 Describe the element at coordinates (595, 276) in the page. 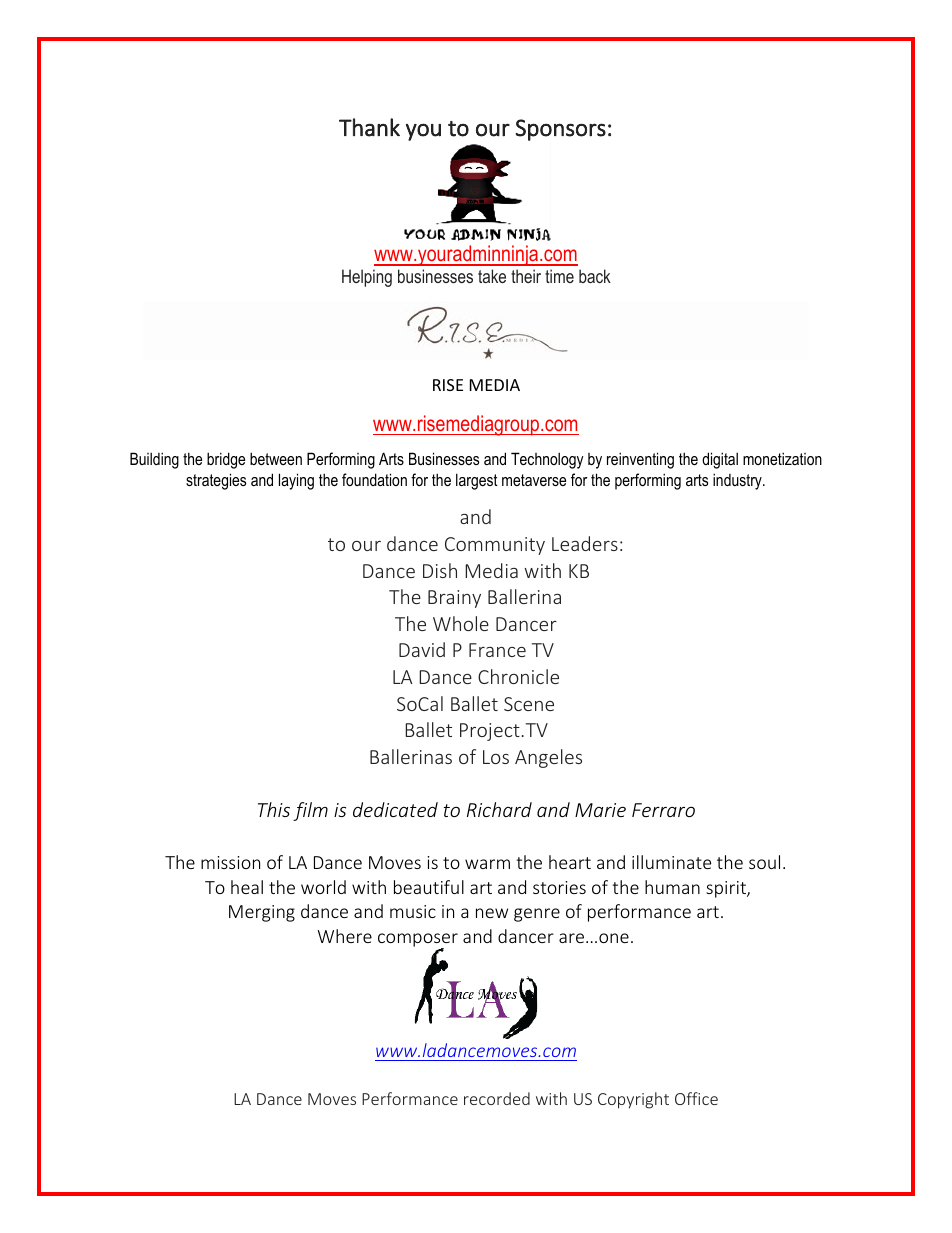

I see `back` at that location.
